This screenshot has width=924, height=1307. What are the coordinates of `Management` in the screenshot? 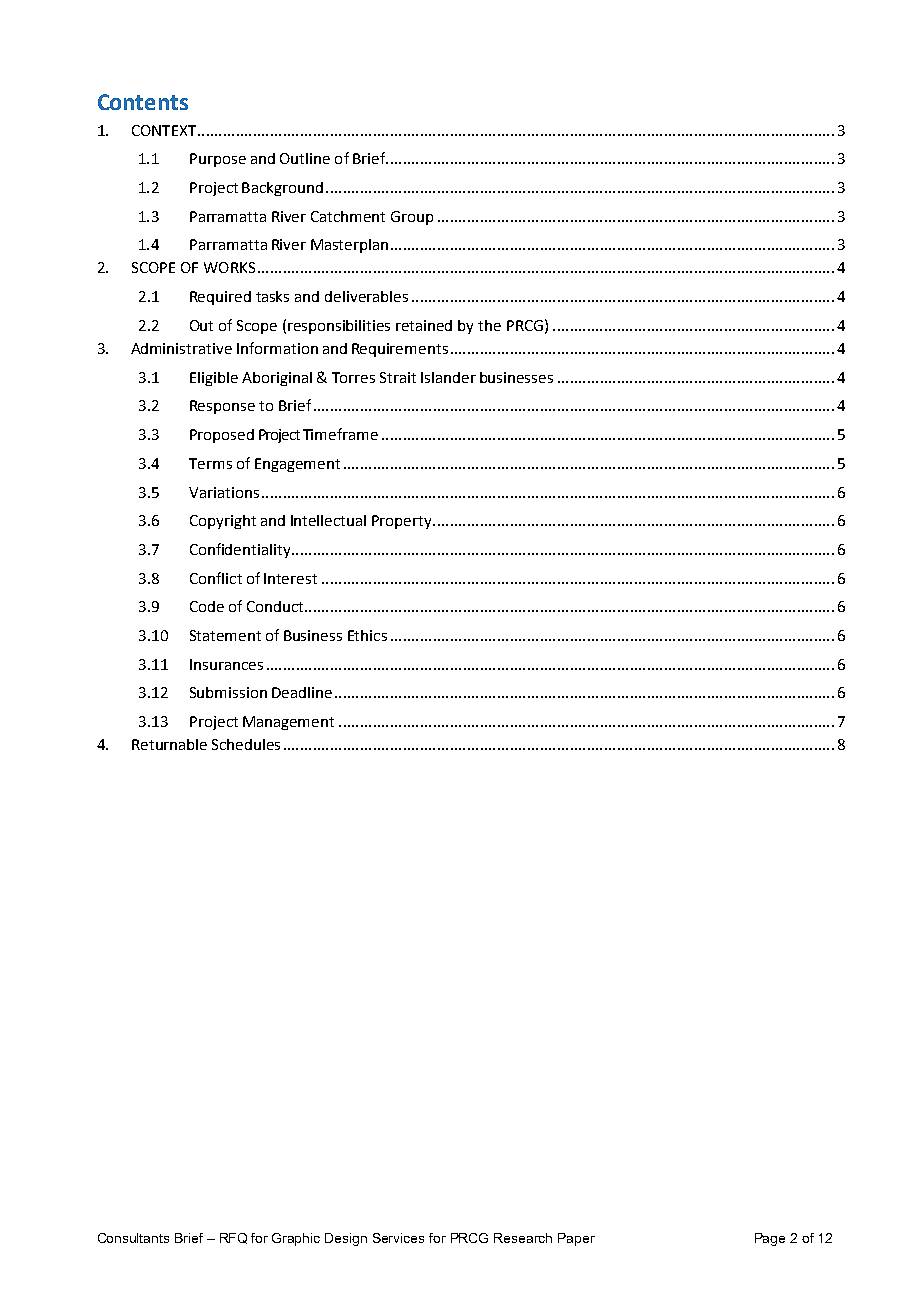 It's located at (288, 723).
